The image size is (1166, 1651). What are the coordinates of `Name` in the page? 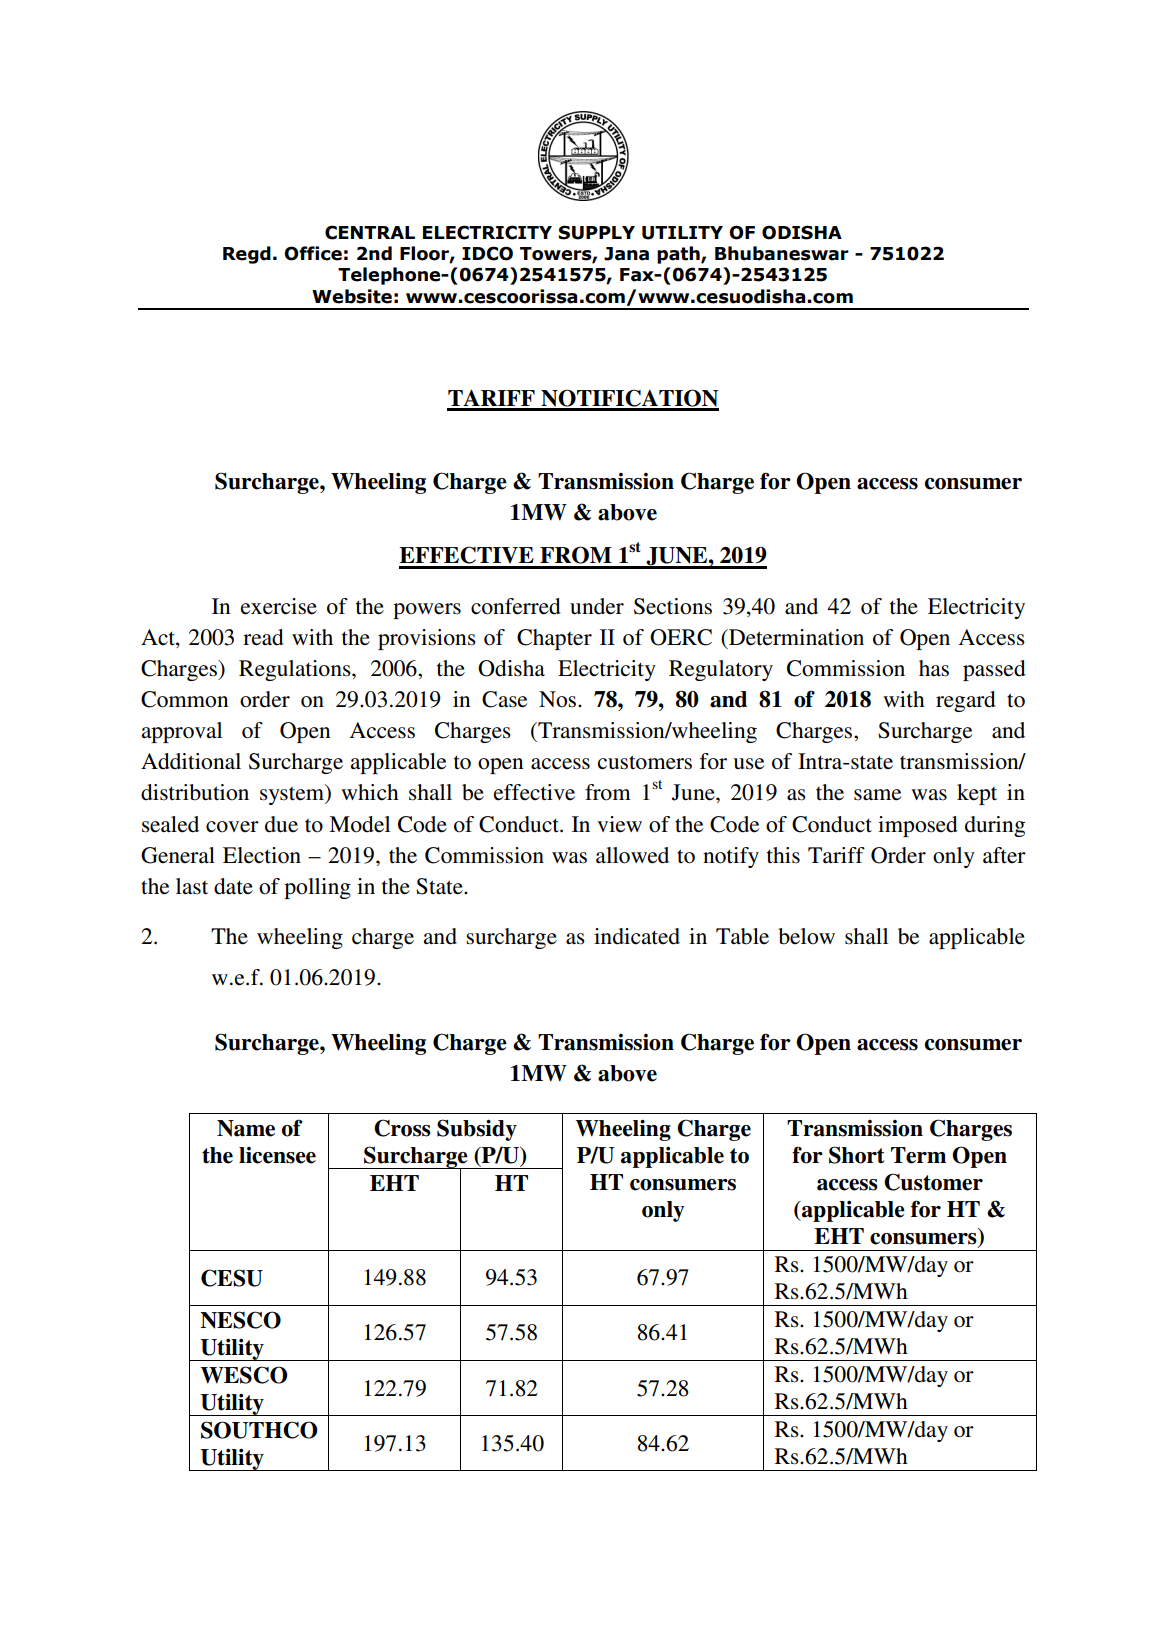 It's located at (246, 1128).
